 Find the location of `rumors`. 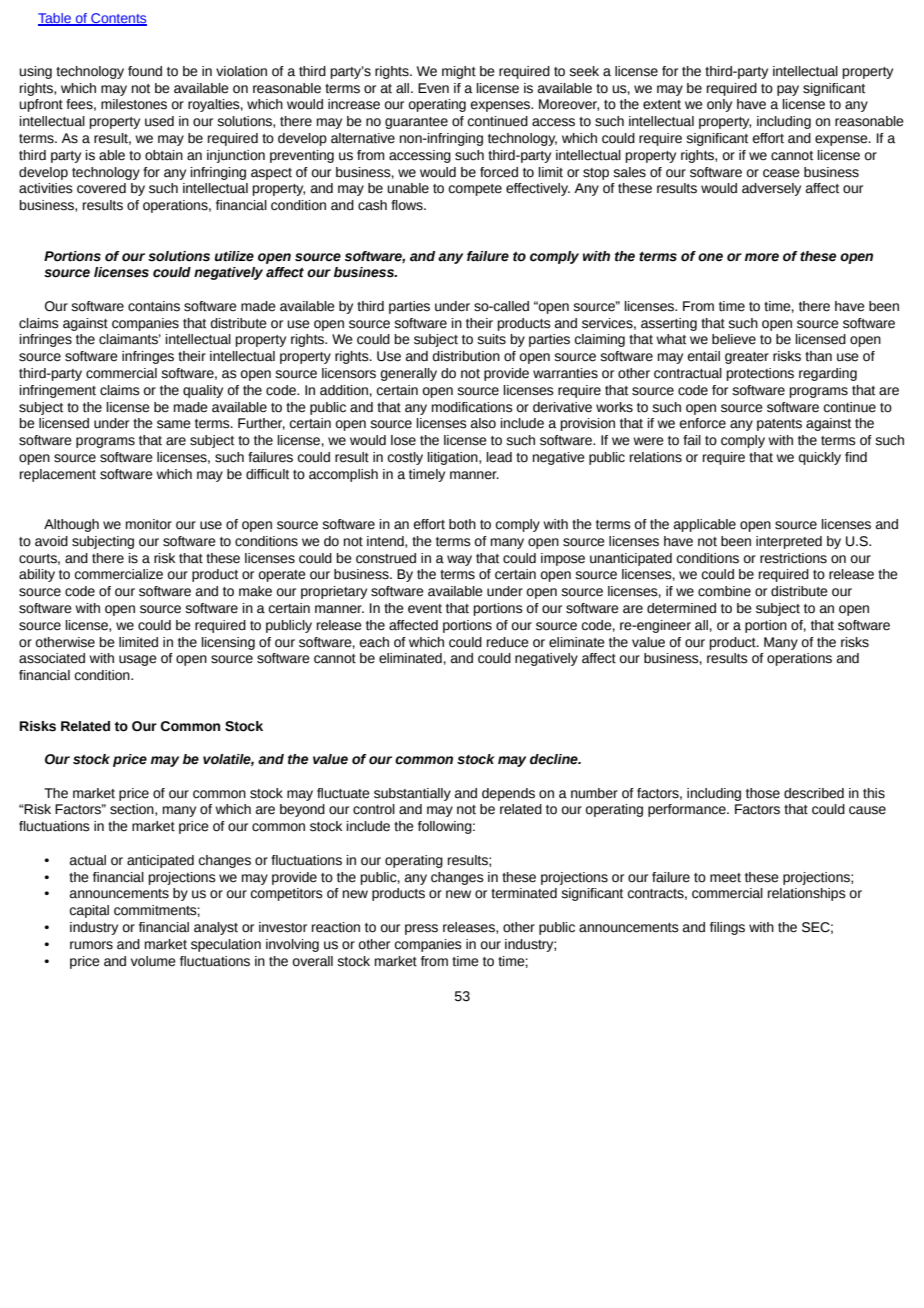

rumors is located at coordinates (91, 945).
